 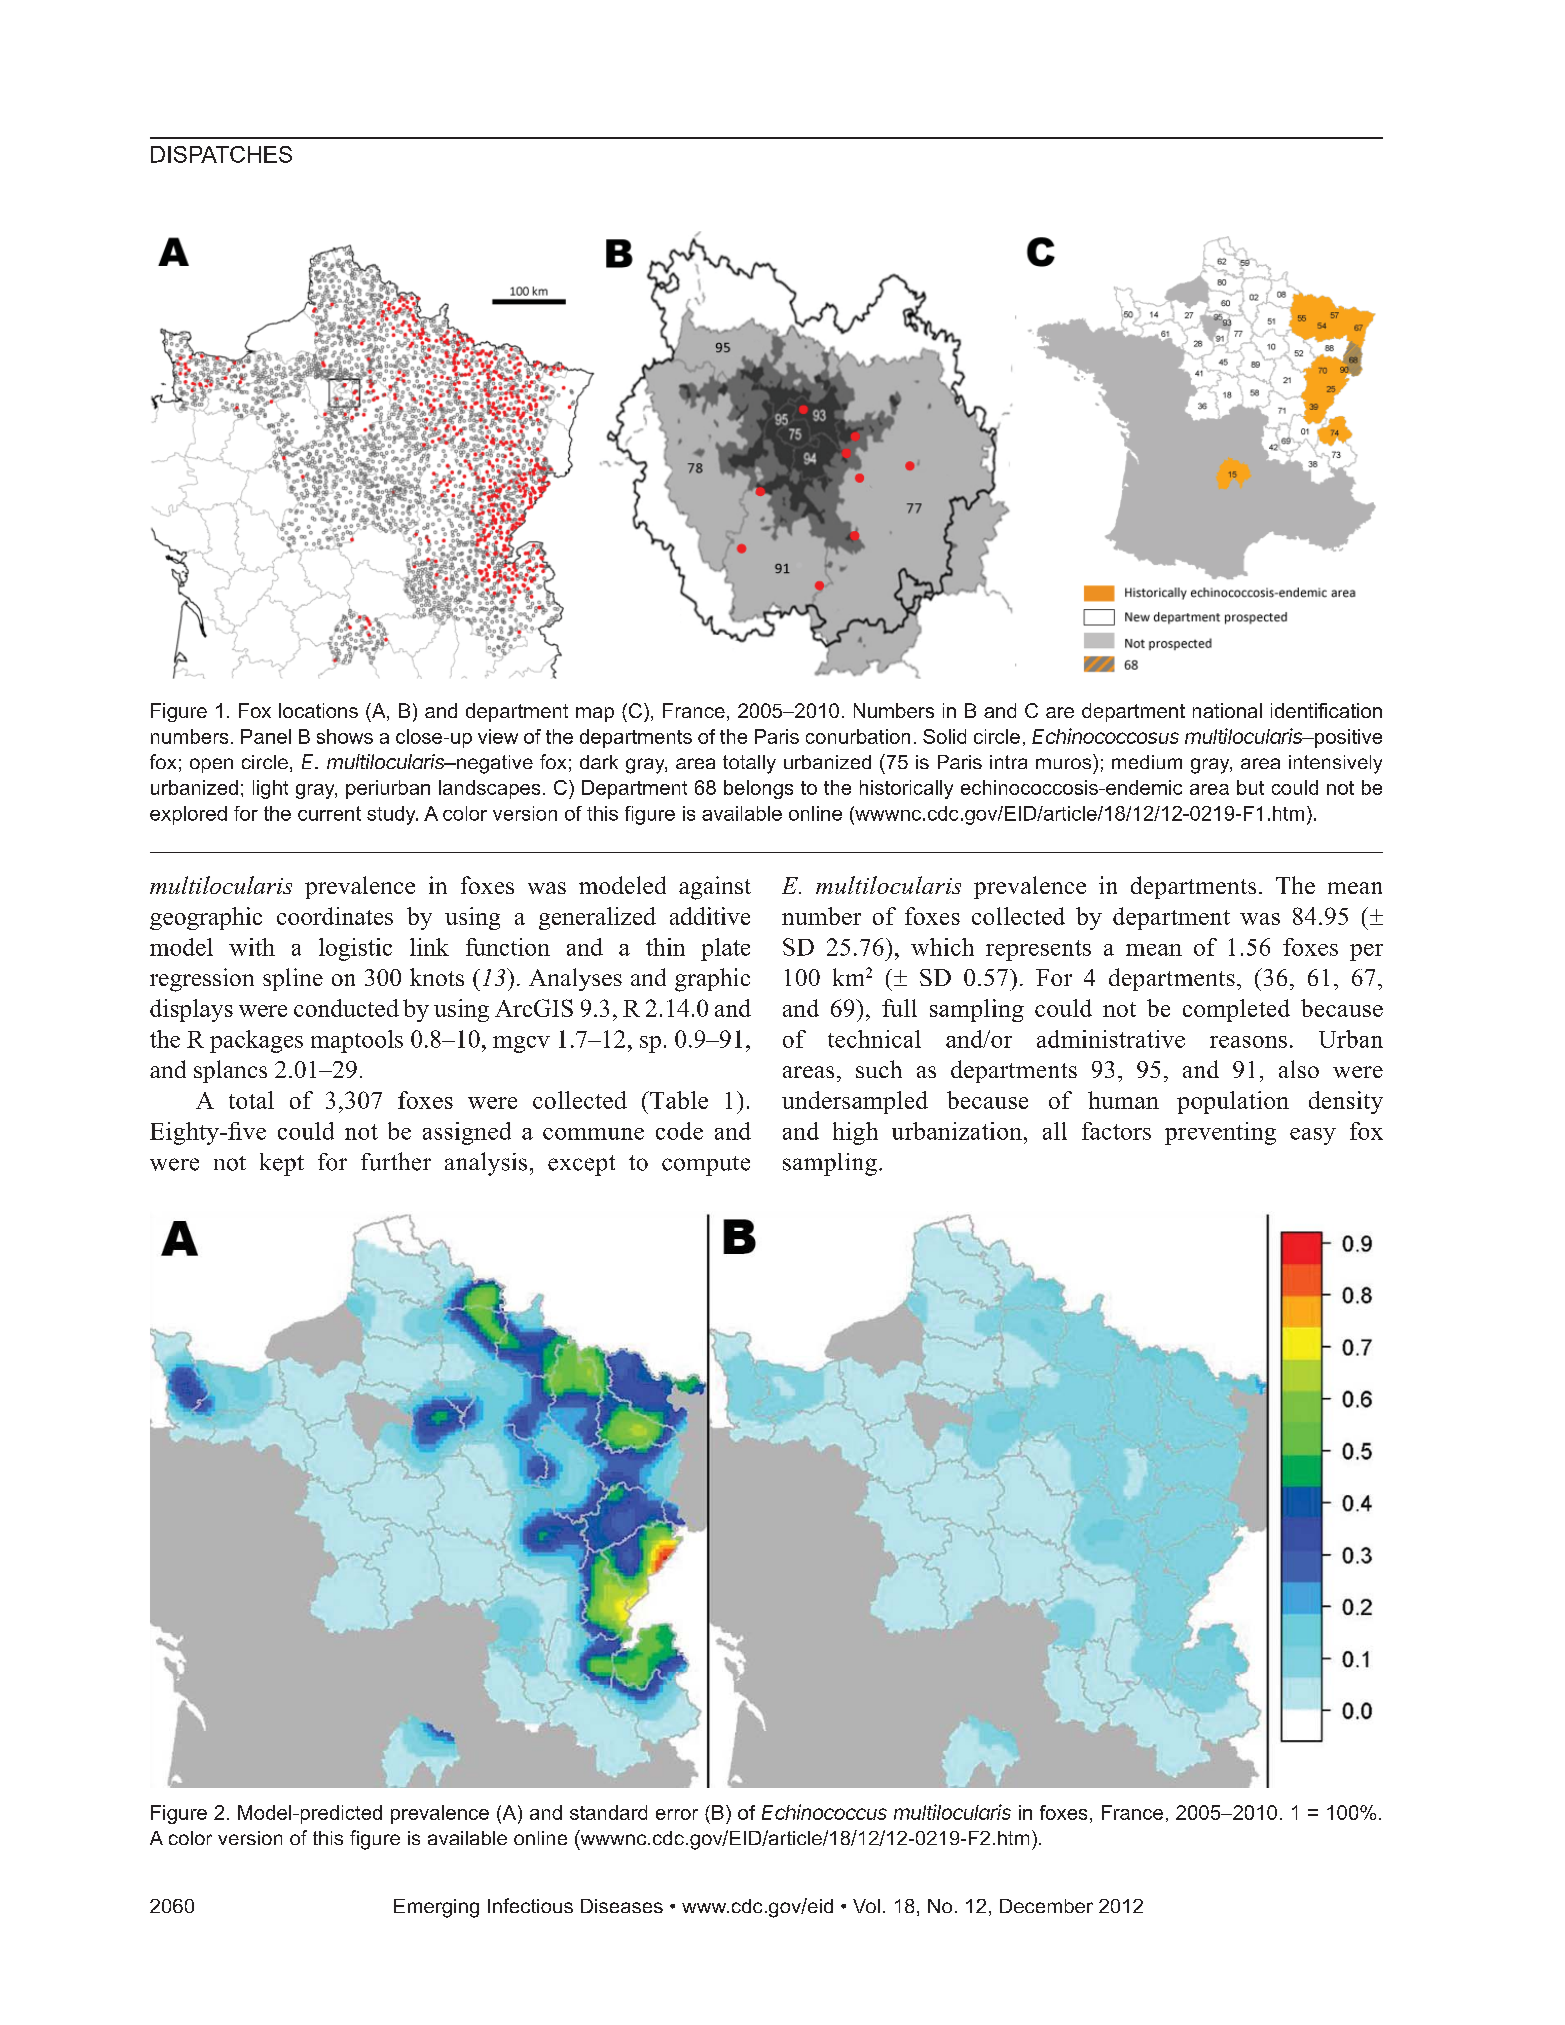 I want to click on national, so click(x=1227, y=710).
